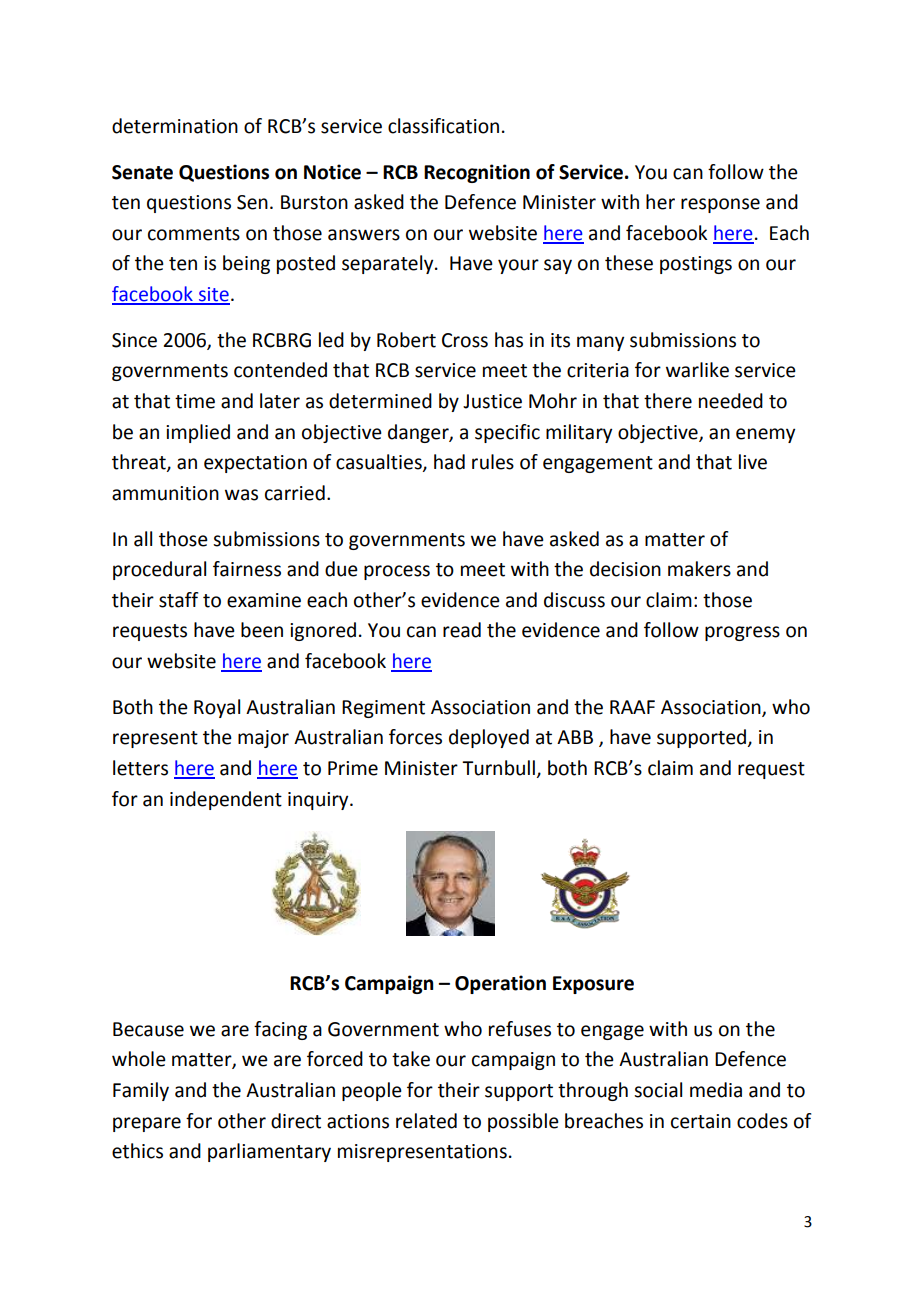 This screenshot has height=1308, width=924. I want to click on had, so click(449, 462).
